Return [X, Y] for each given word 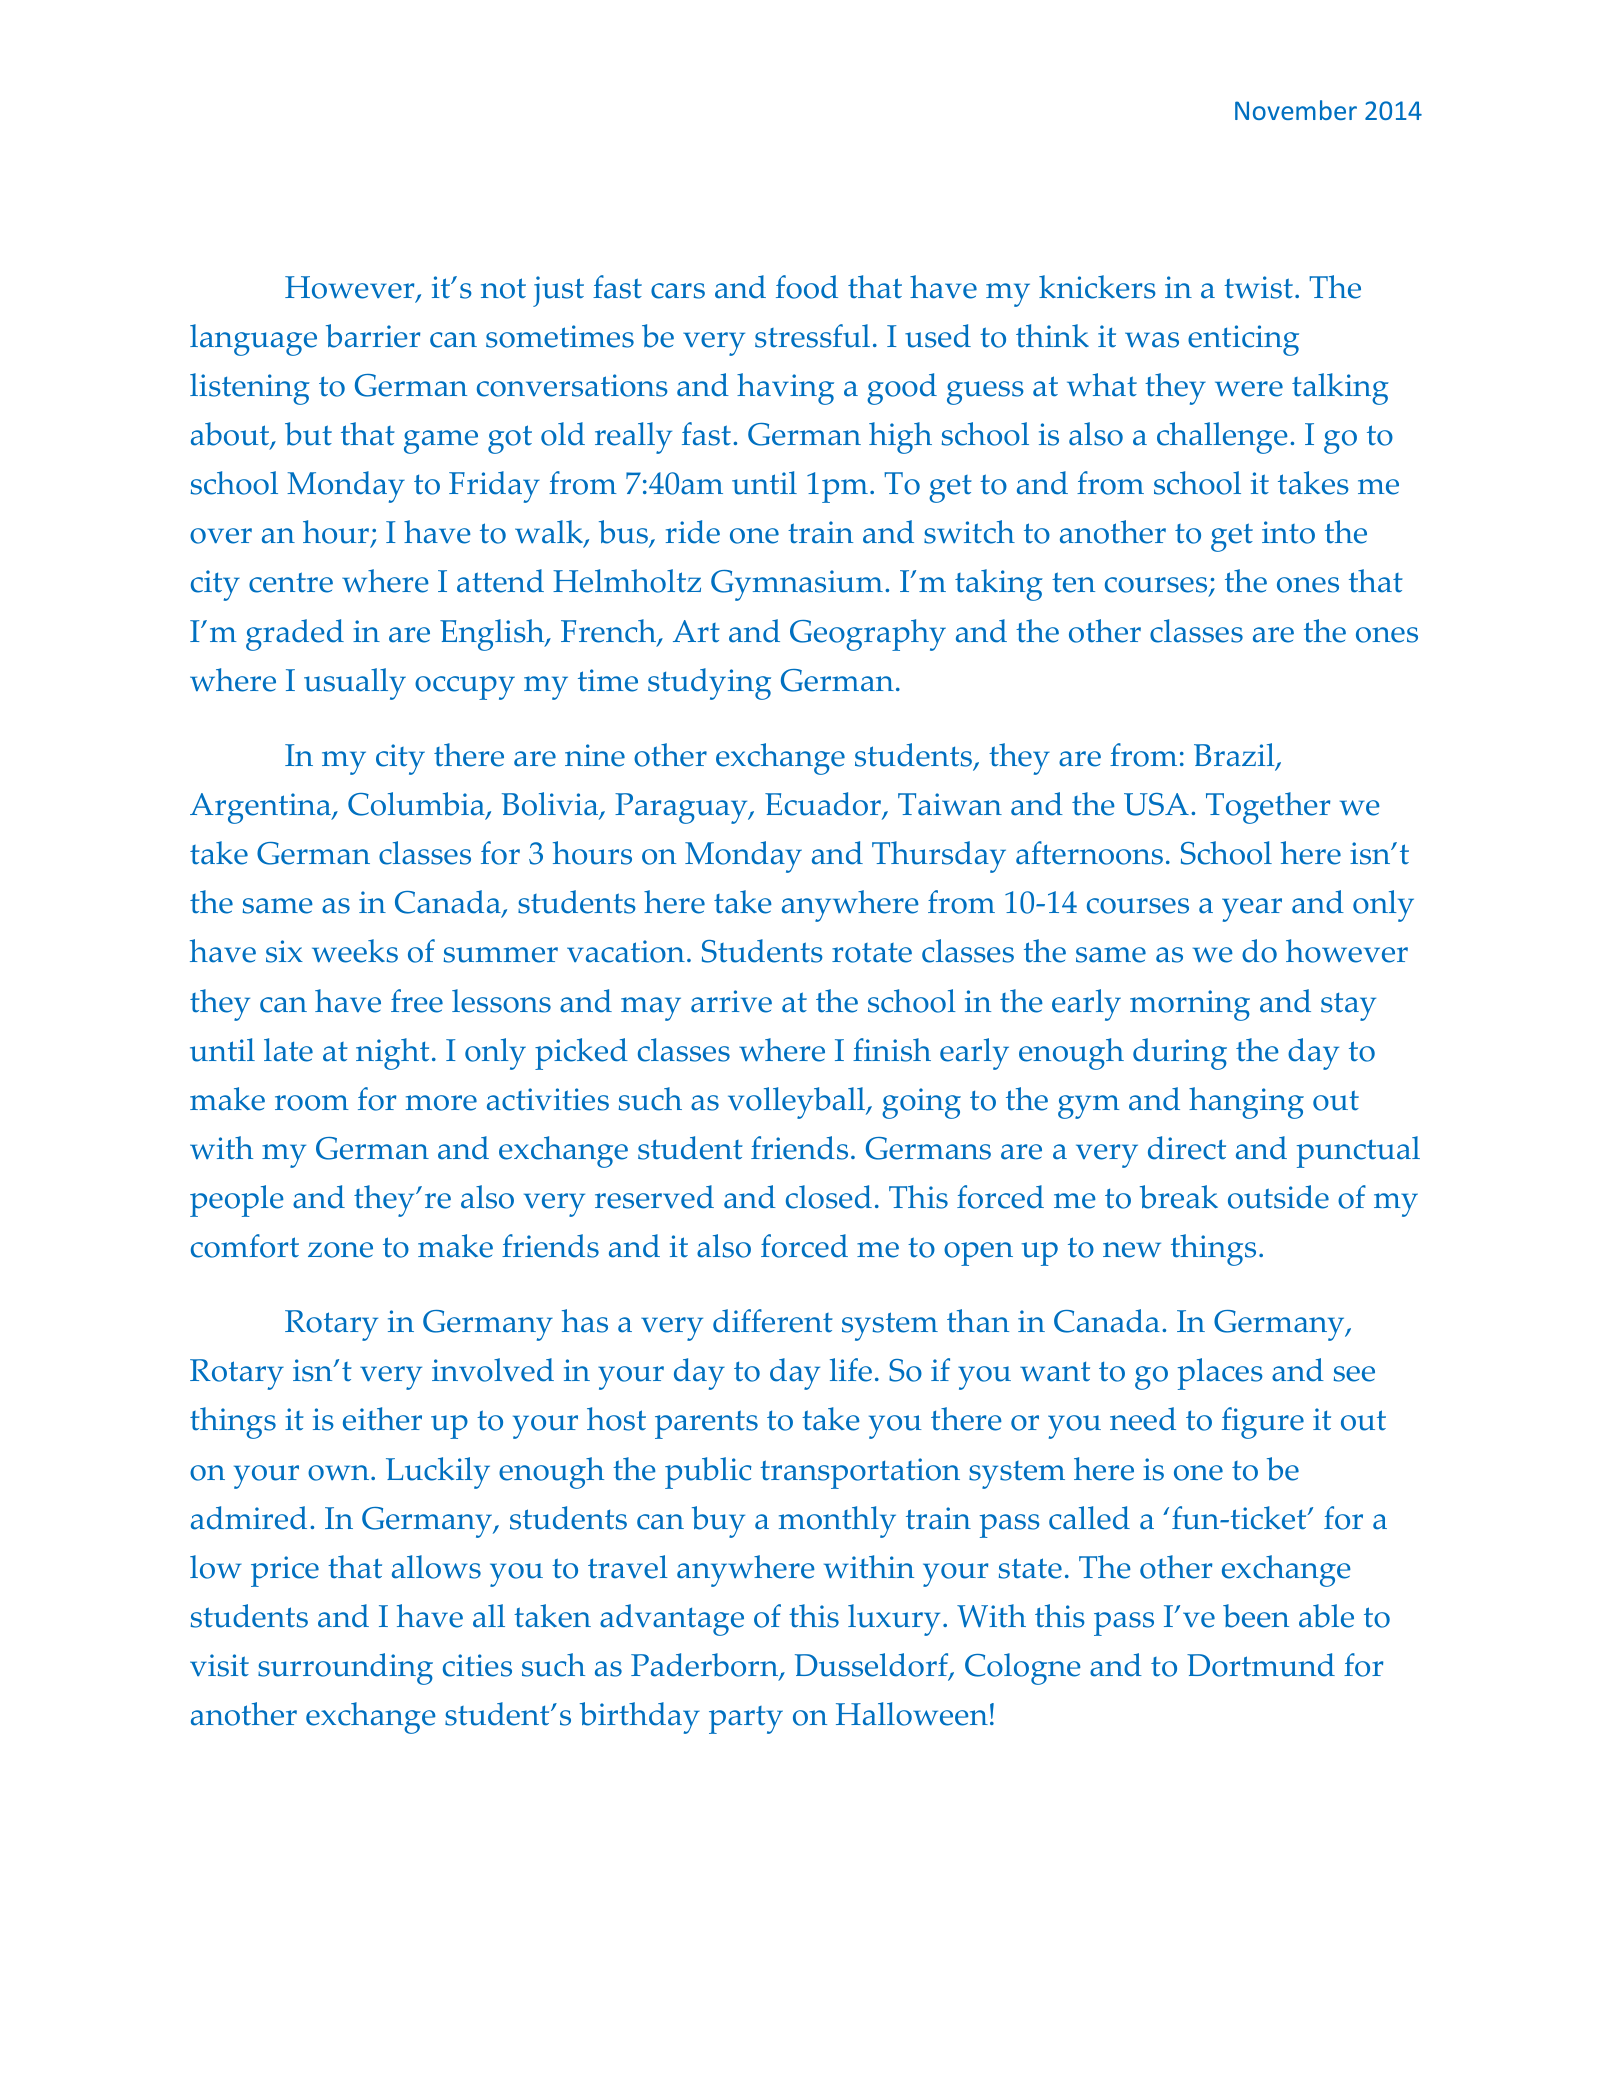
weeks [355, 951]
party [746, 1720]
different [773, 1321]
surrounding [345, 1669]
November [1296, 110]
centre [291, 582]
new [1132, 1250]
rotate [872, 953]
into [1288, 532]
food [807, 287]
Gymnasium [797, 585]
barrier [373, 336]
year [1252, 910]
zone [340, 1250]
